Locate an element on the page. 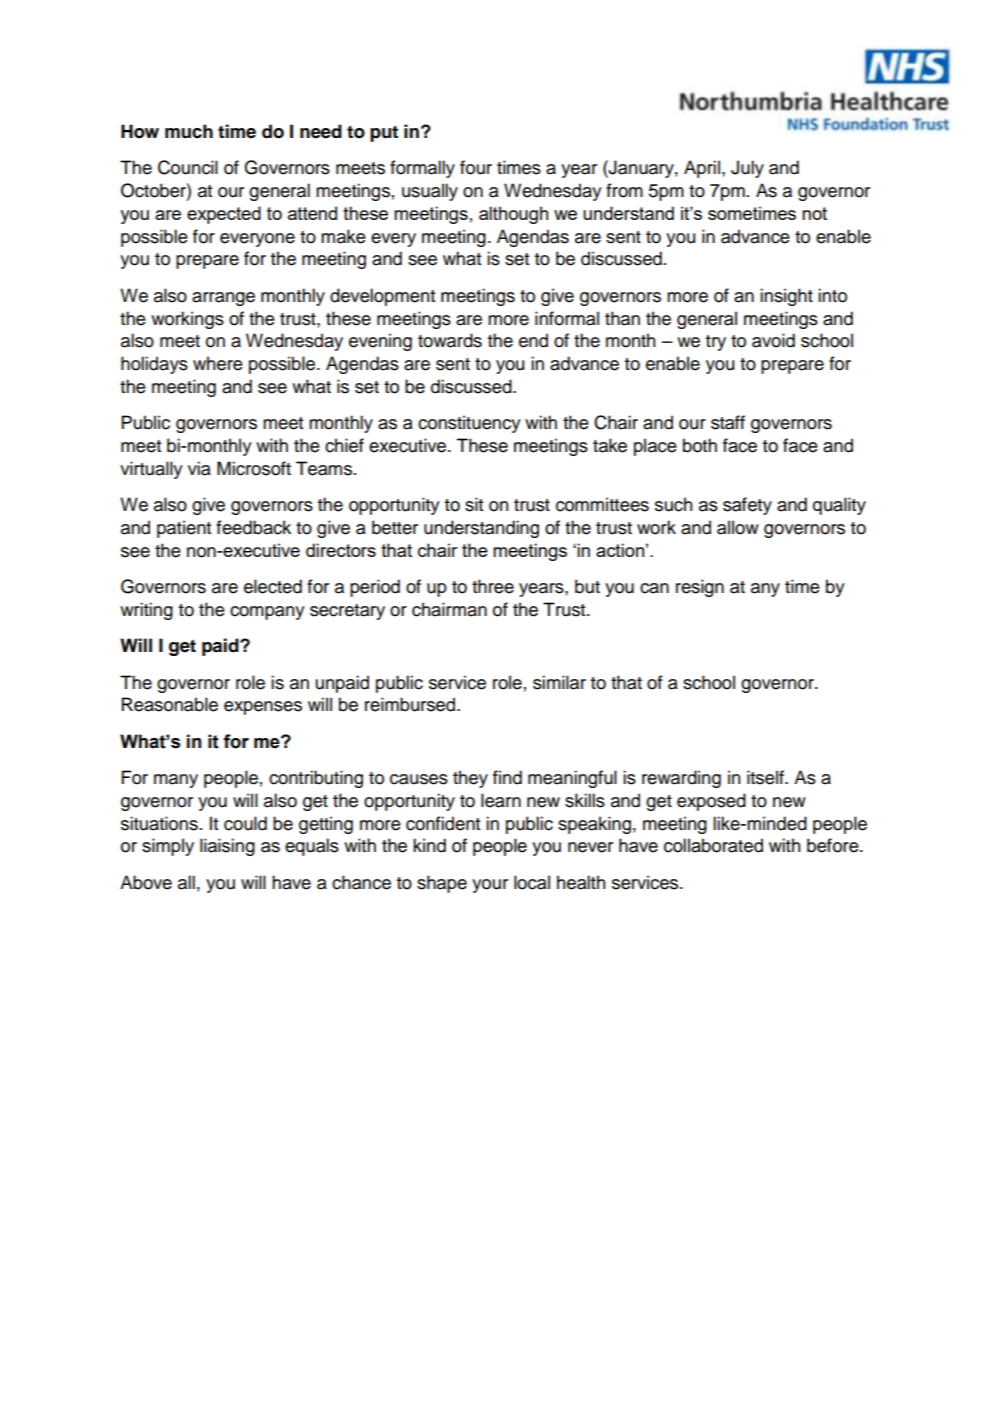  expenses is located at coordinates (263, 708).
